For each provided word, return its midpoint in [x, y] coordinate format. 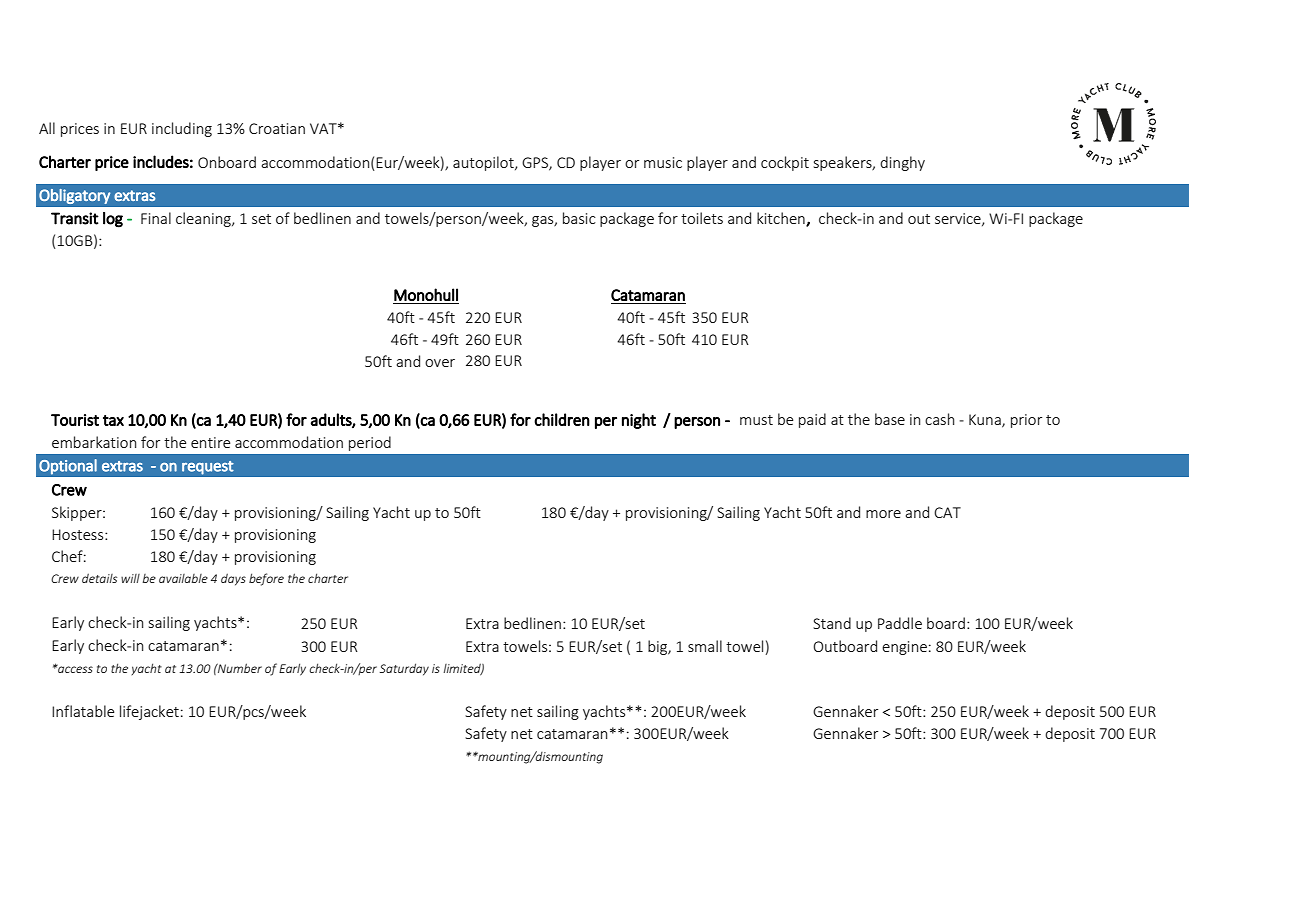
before [266, 579]
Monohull [426, 294]
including [182, 129]
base [890, 419]
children [562, 419]
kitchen [782, 219]
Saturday [404, 669]
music [663, 162]
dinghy [902, 163]
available [183, 578]
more [883, 514]
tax [113, 420]
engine [904, 648]
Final [156, 218]
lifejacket [149, 712]
